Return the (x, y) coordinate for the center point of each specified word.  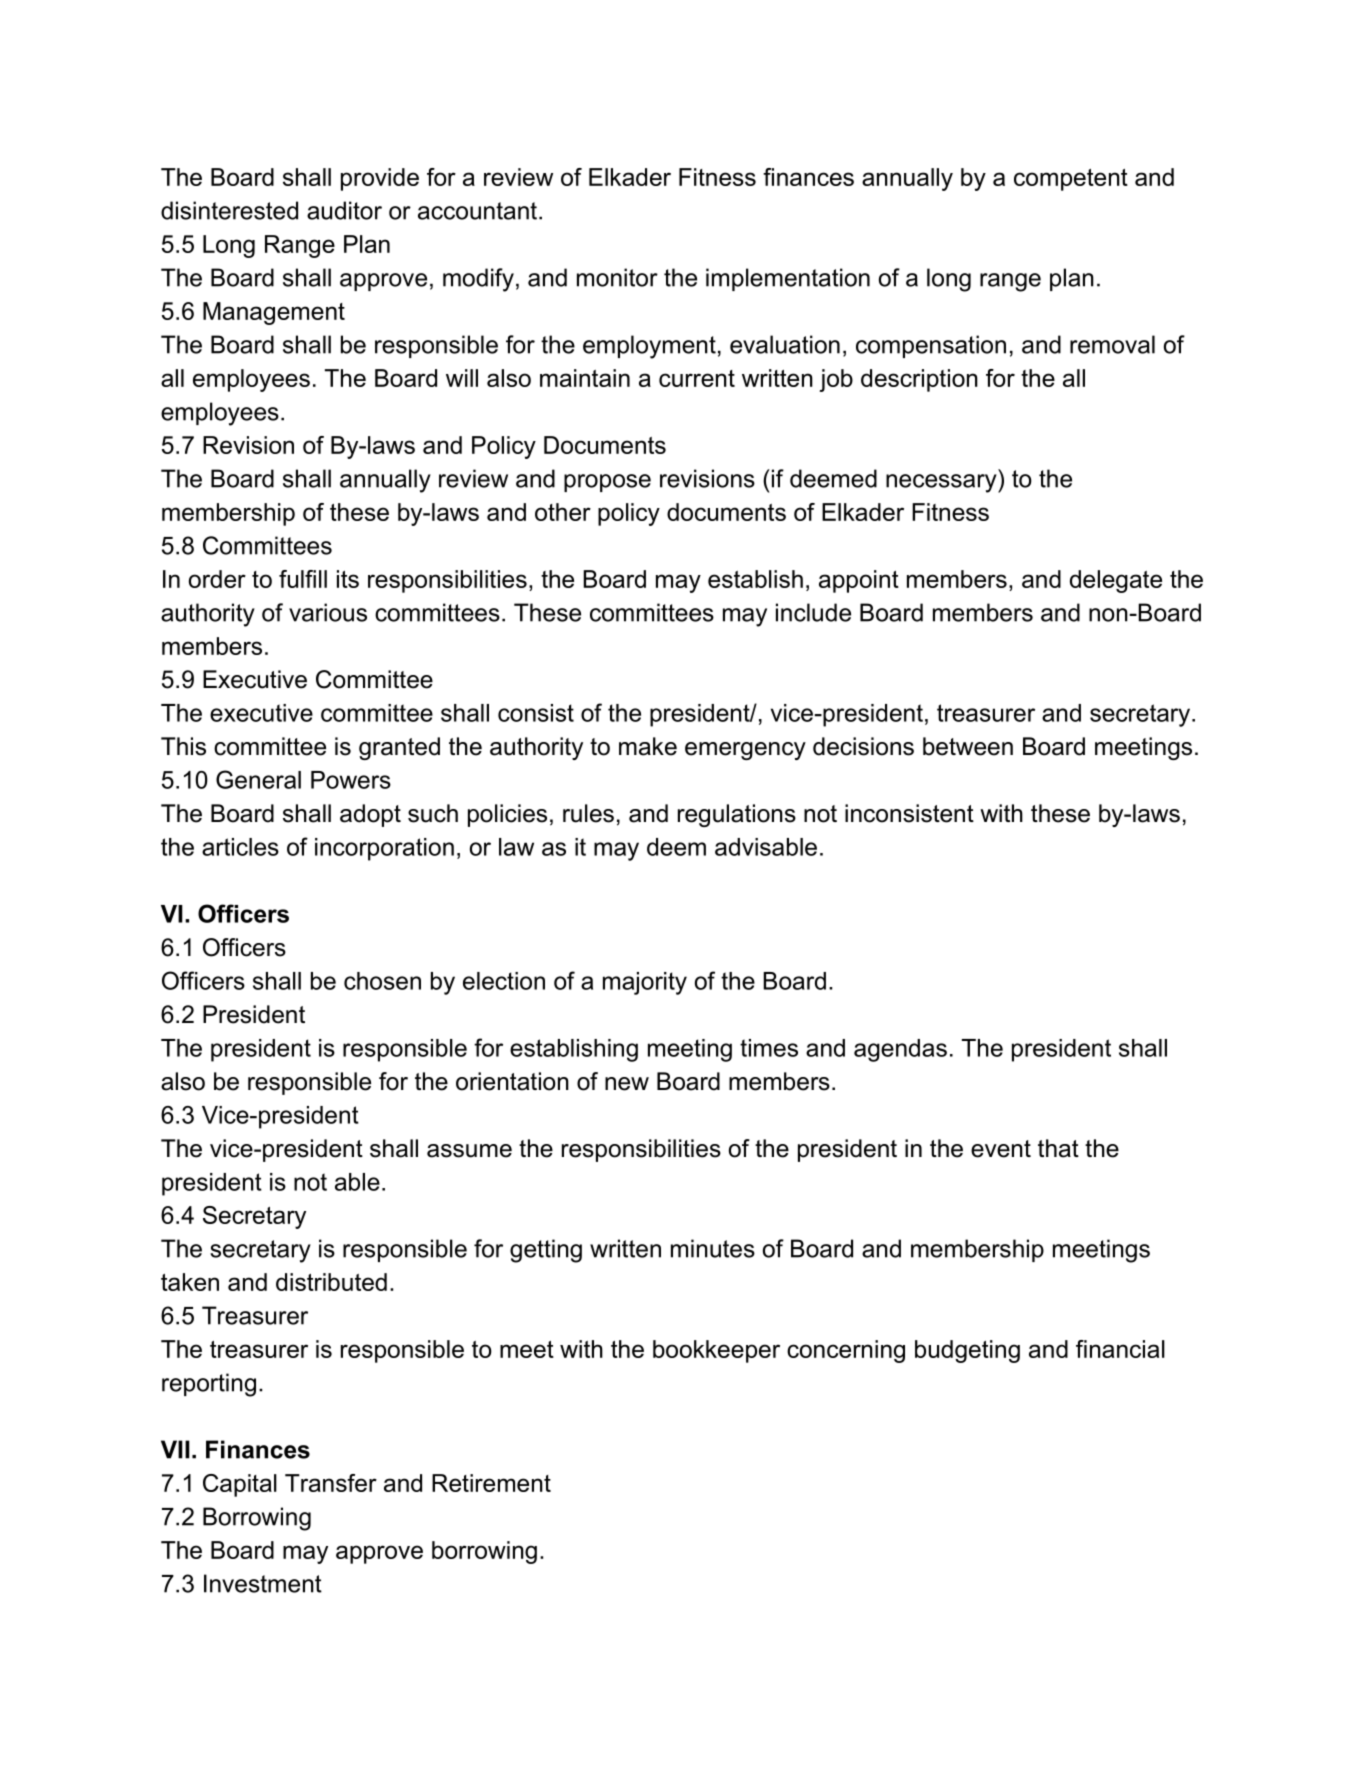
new (627, 1084)
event (1001, 1149)
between (968, 746)
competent (1071, 180)
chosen (382, 981)
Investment (263, 1583)
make (648, 746)
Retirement (491, 1483)
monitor (617, 277)
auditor (344, 210)
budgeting (967, 1351)
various (328, 612)
